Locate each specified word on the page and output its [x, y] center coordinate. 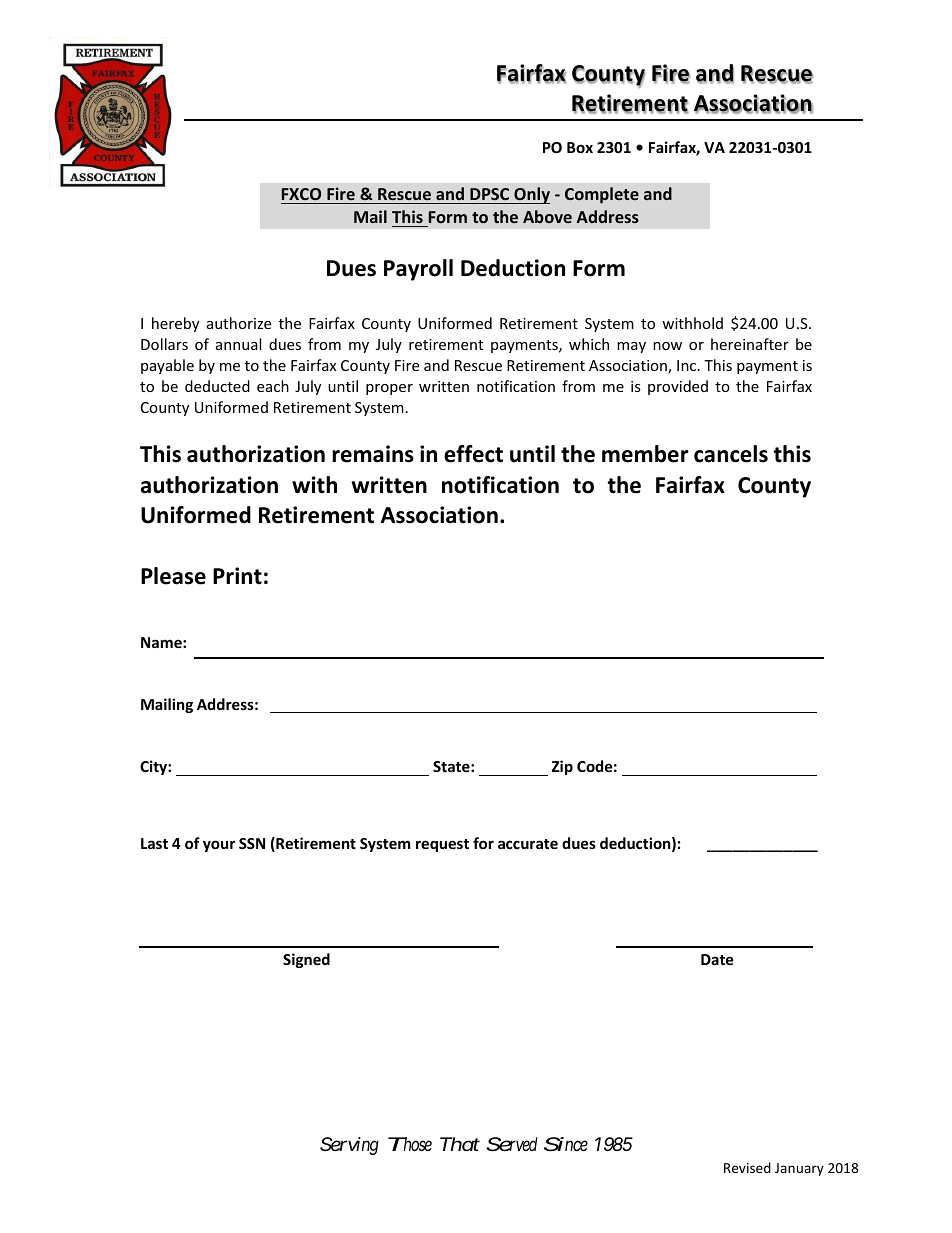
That [460, 1144]
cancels [731, 454]
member [645, 454]
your [219, 846]
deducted [217, 386]
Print [237, 576]
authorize [239, 323]
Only [531, 195]
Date [717, 959]
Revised [747, 1167]
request [442, 845]
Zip [562, 767]
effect [473, 454]
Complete [602, 195]
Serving [349, 1146]
